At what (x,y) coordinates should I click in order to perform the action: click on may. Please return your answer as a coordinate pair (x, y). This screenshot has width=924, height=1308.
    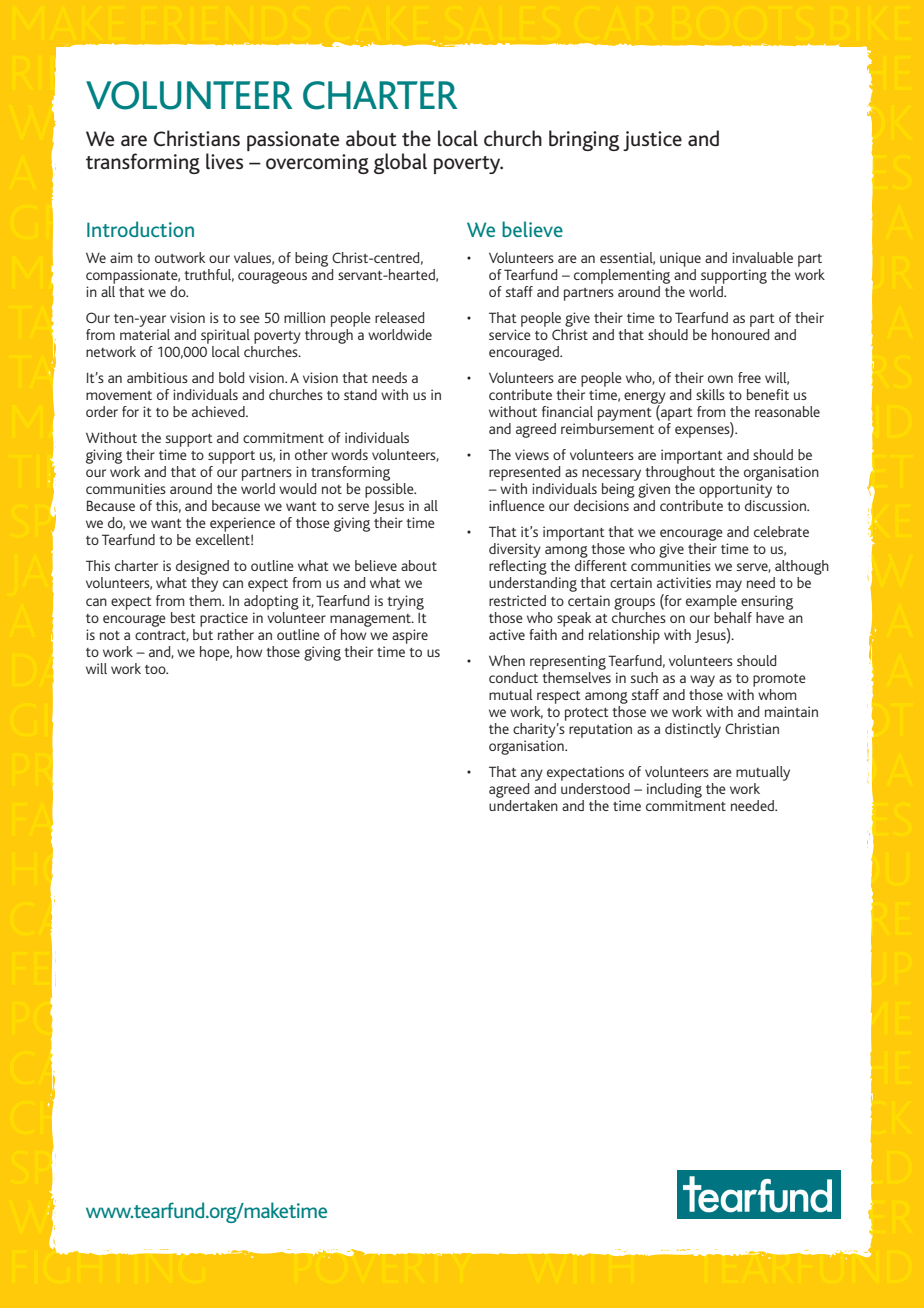
    Looking at the image, I should click on (729, 586).
